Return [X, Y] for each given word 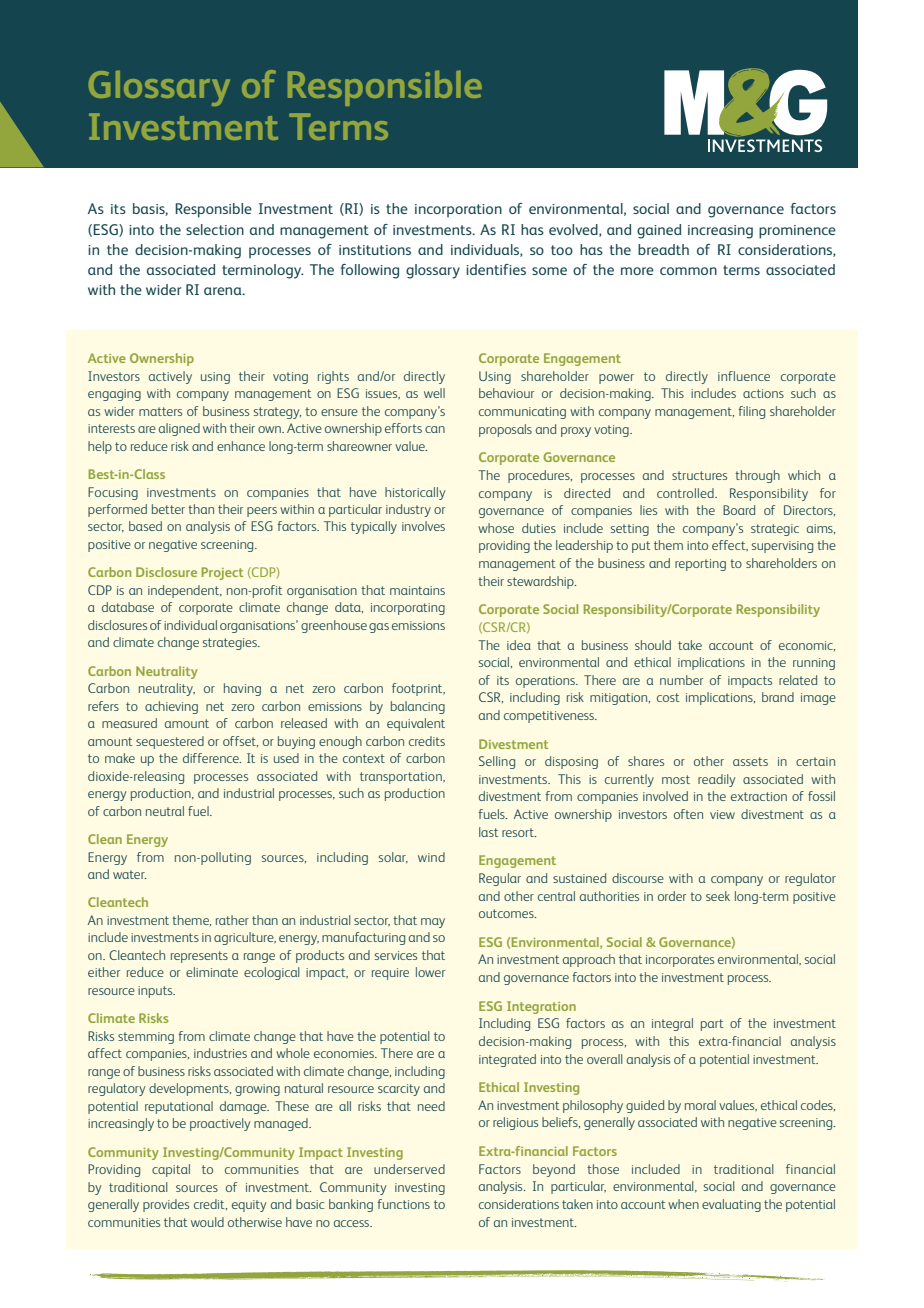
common [688, 271]
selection [215, 229]
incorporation [458, 210]
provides [166, 1205]
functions [403, 1204]
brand [778, 697]
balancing [418, 707]
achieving [171, 707]
